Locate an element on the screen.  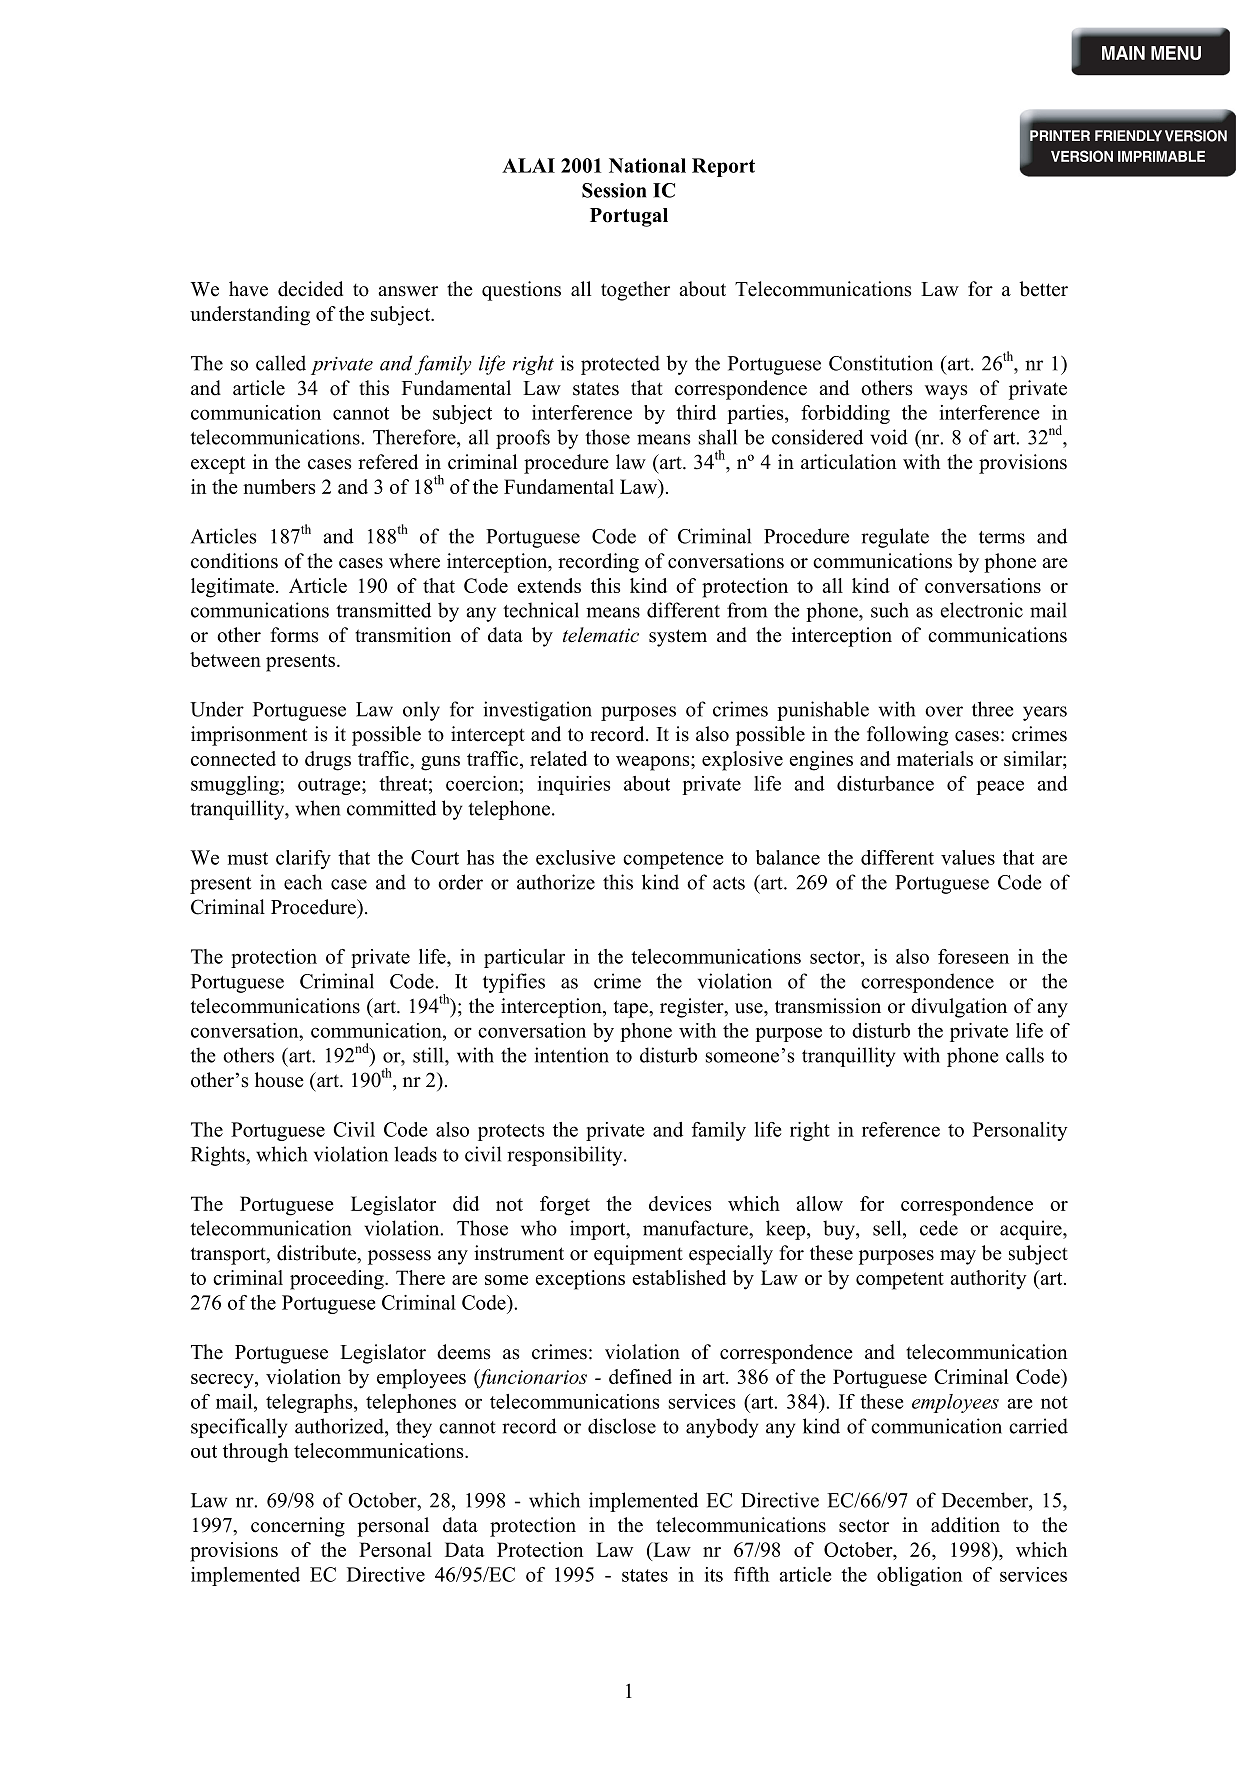
peace is located at coordinates (1000, 787).
